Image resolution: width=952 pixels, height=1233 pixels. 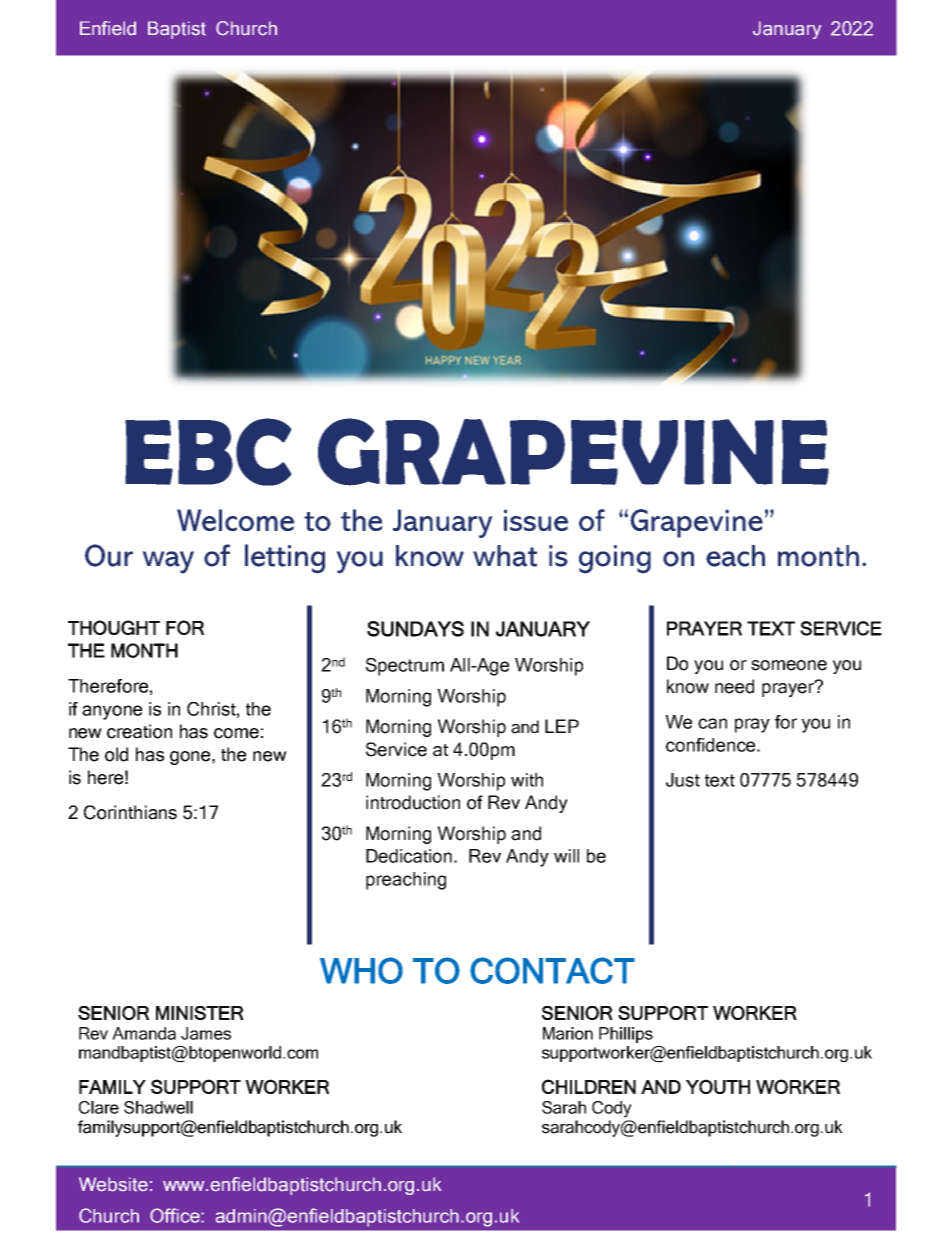 What do you see at coordinates (718, 1086) in the page?
I see `YOUTH` at bounding box center [718, 1086].
